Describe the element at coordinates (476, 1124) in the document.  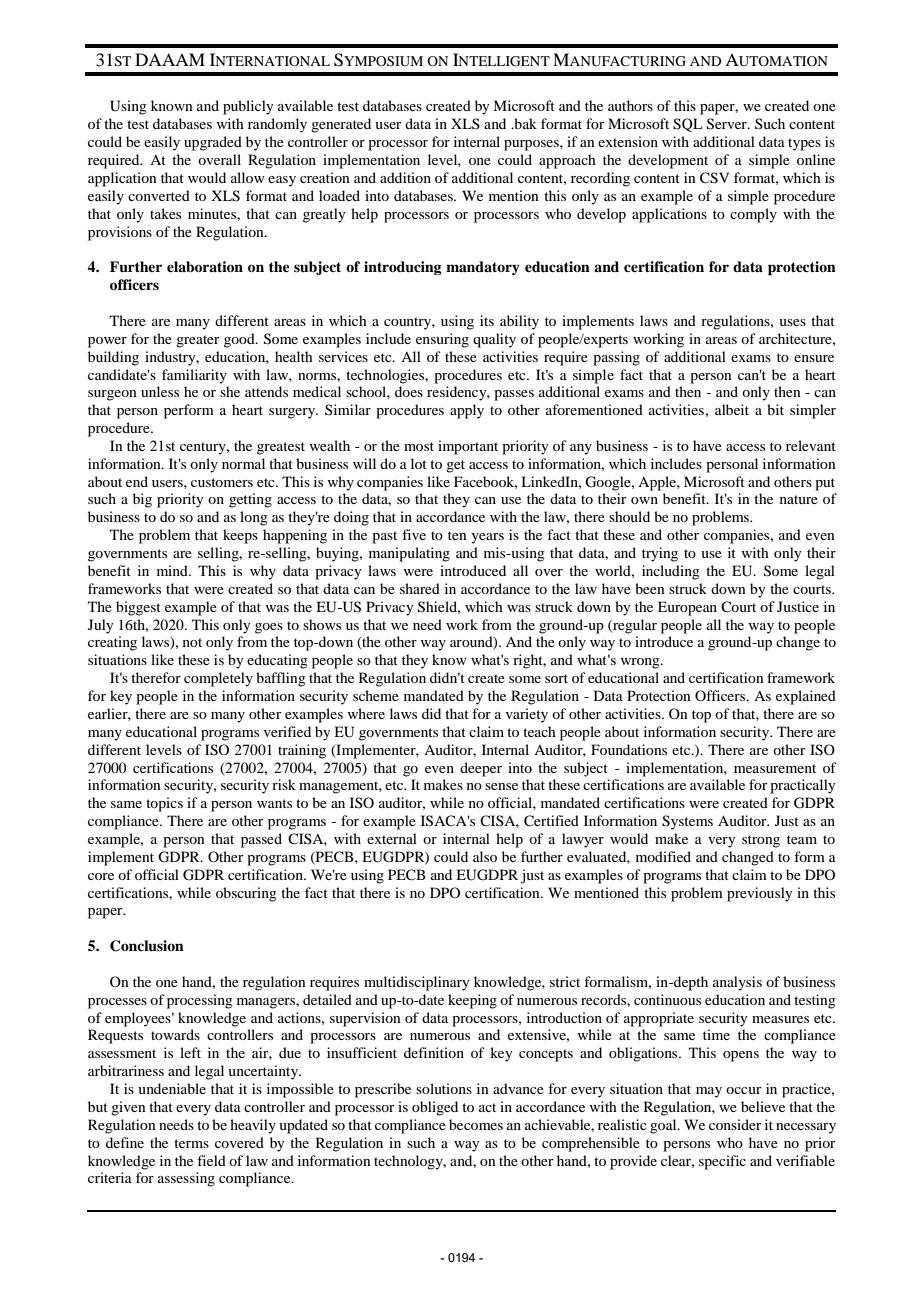
I see `becomes` at that location.
